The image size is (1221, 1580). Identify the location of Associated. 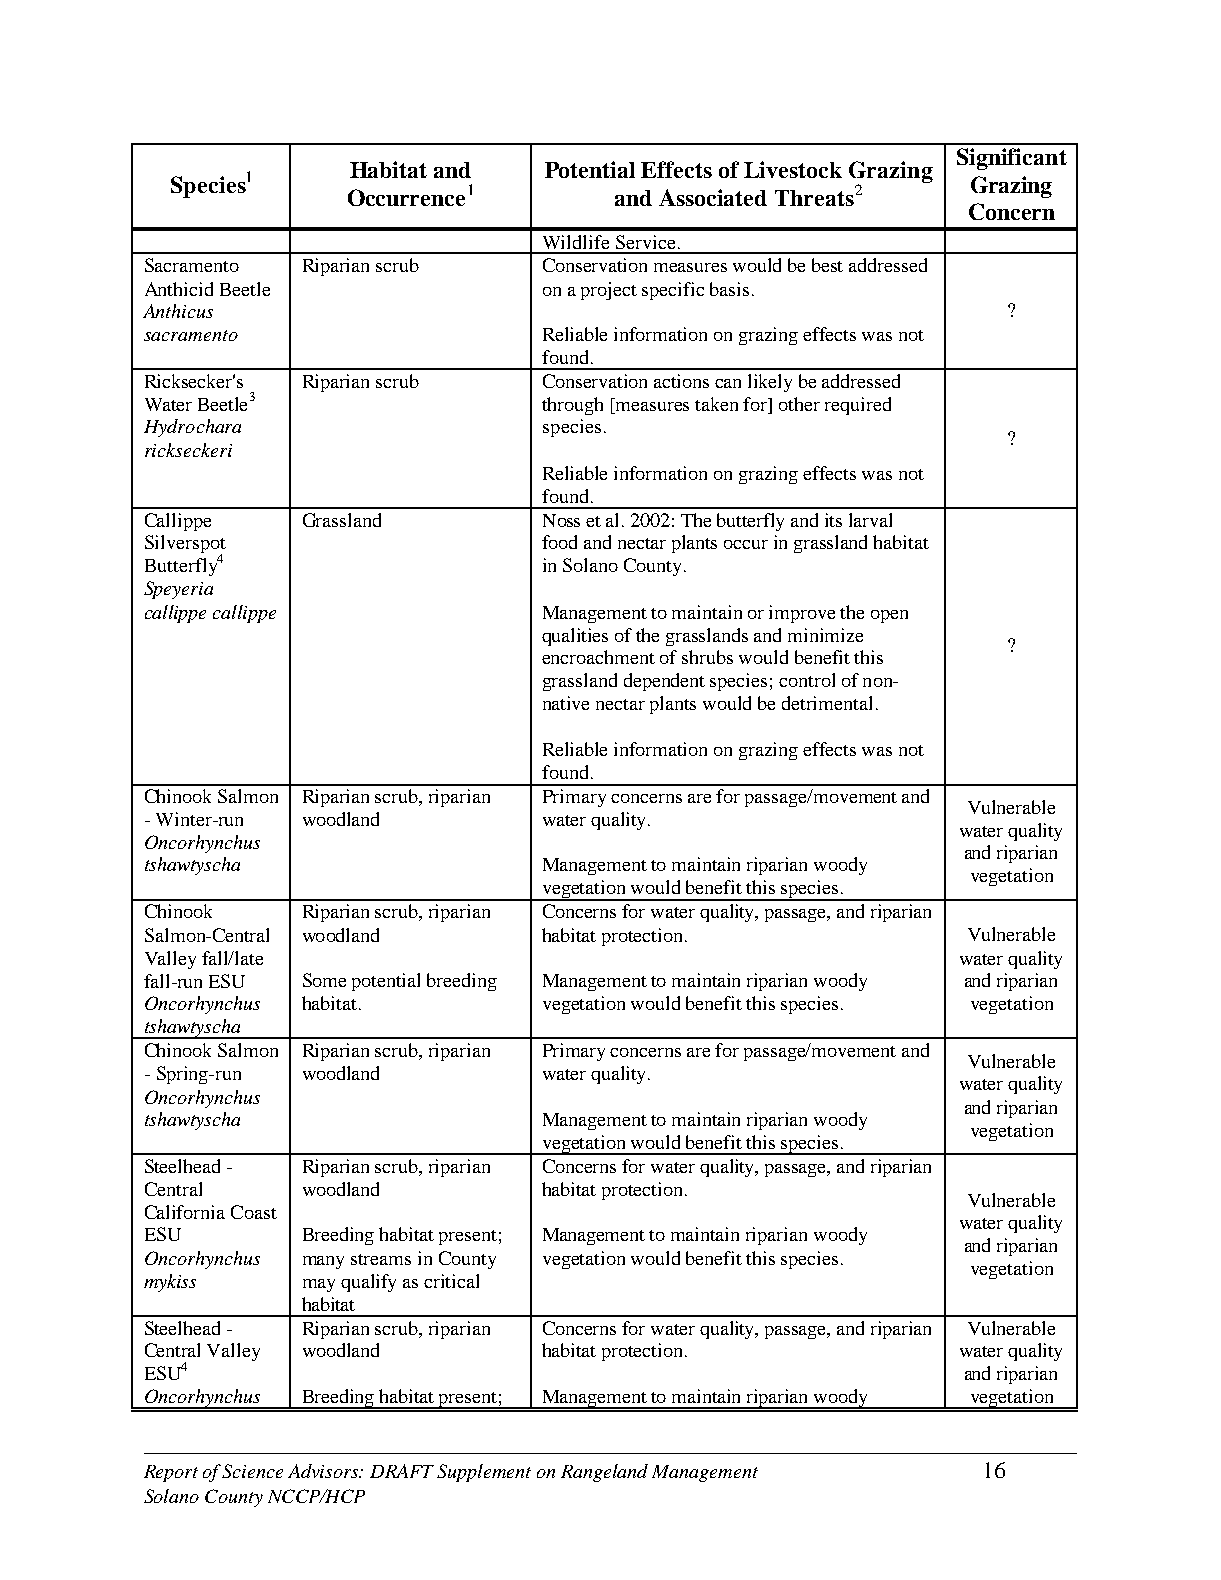
(713, 197).
